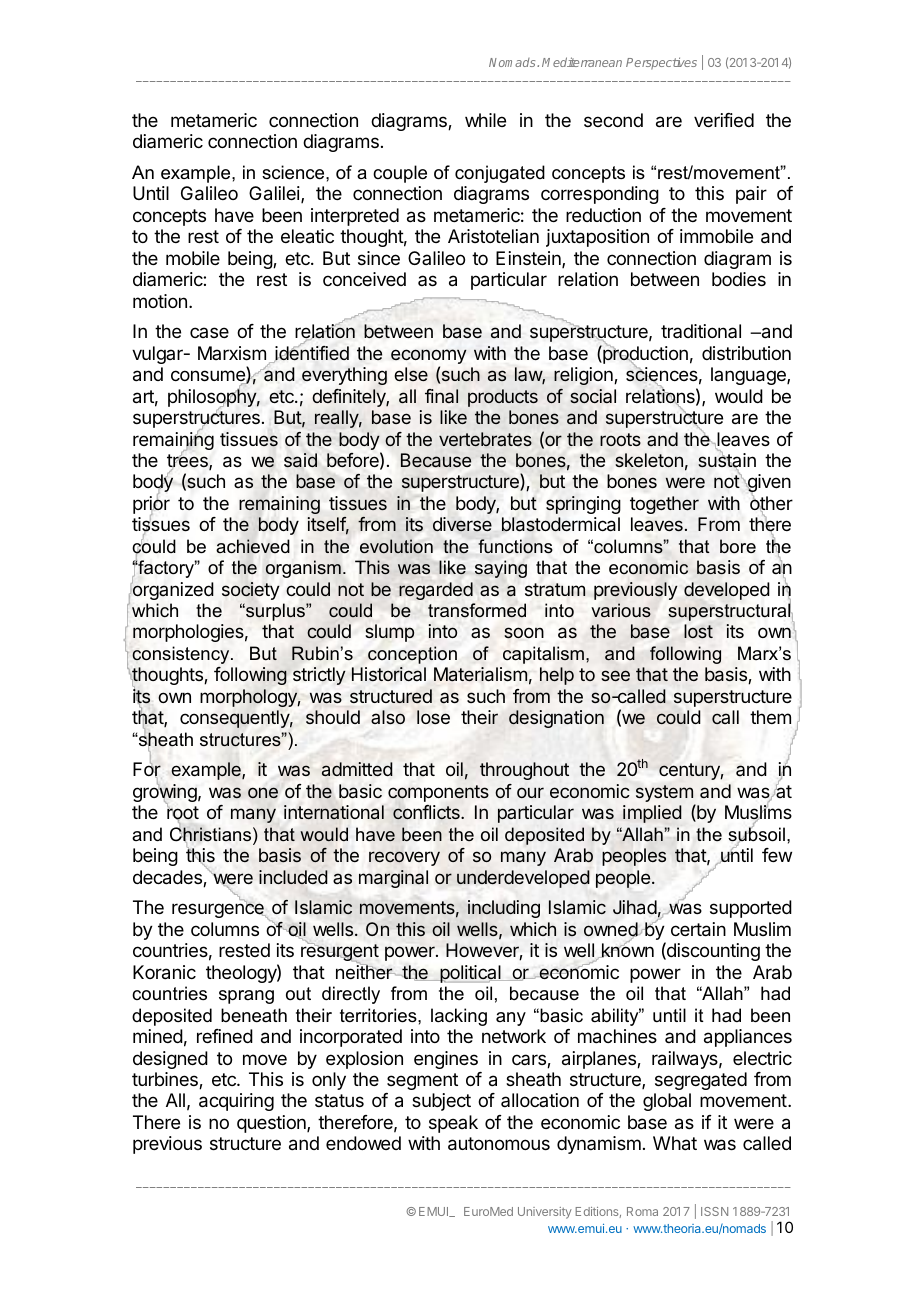 The width and height of the document is (924, 1308). What do you see at coordinates (504, 909) in the document?
I see `including` at bounding box center [504, 909].
